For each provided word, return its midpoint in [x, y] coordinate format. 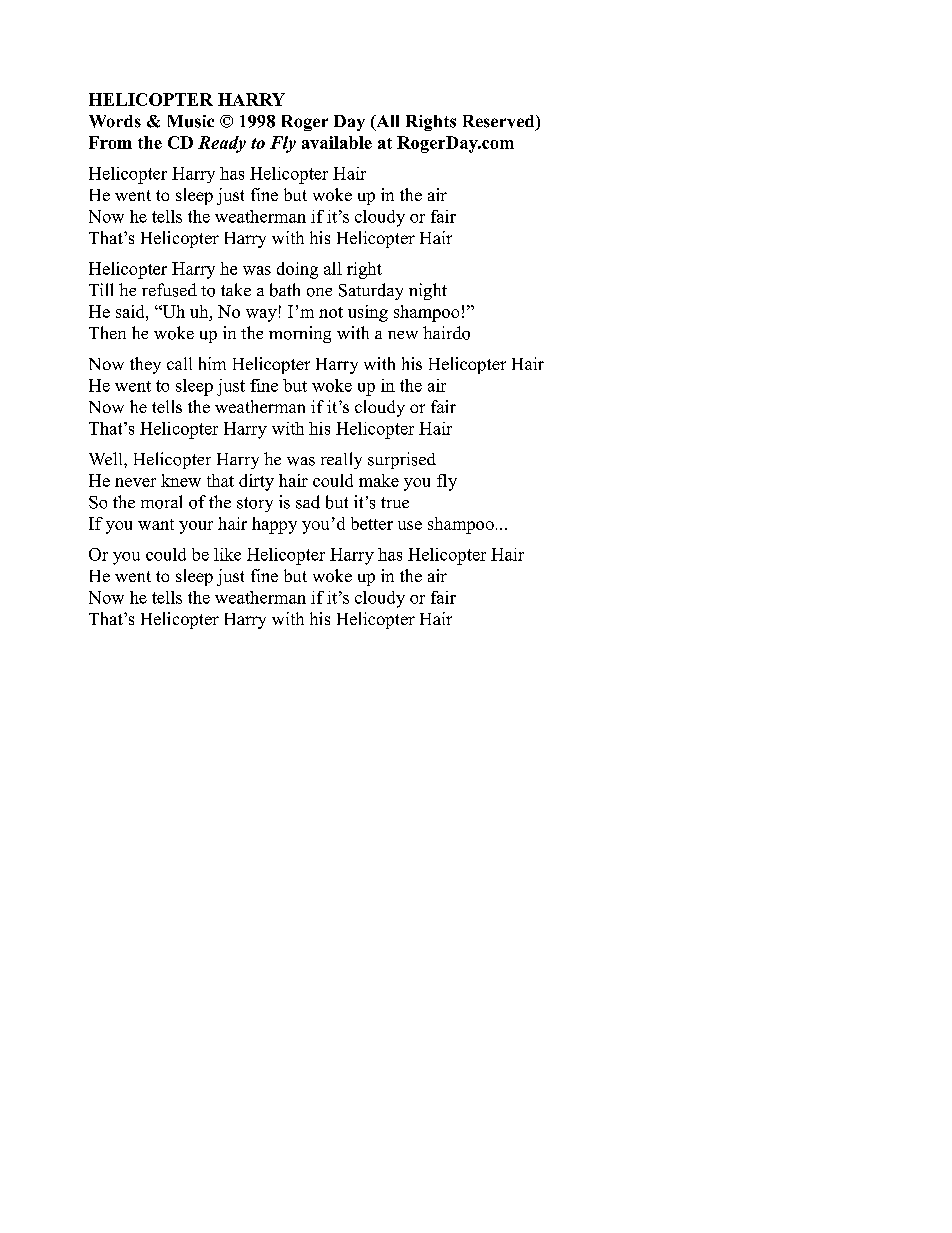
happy [274, 525]
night [428, 291]
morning [300, 334]
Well [107, 458]
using [368, 313]
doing [297, 270]
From [110, 142]
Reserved [500, 122]
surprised [402, 460]
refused [169, 290]
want [156, 524]
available [337, 142]
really [341, 460]
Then [107, 332]
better [372, 523]
